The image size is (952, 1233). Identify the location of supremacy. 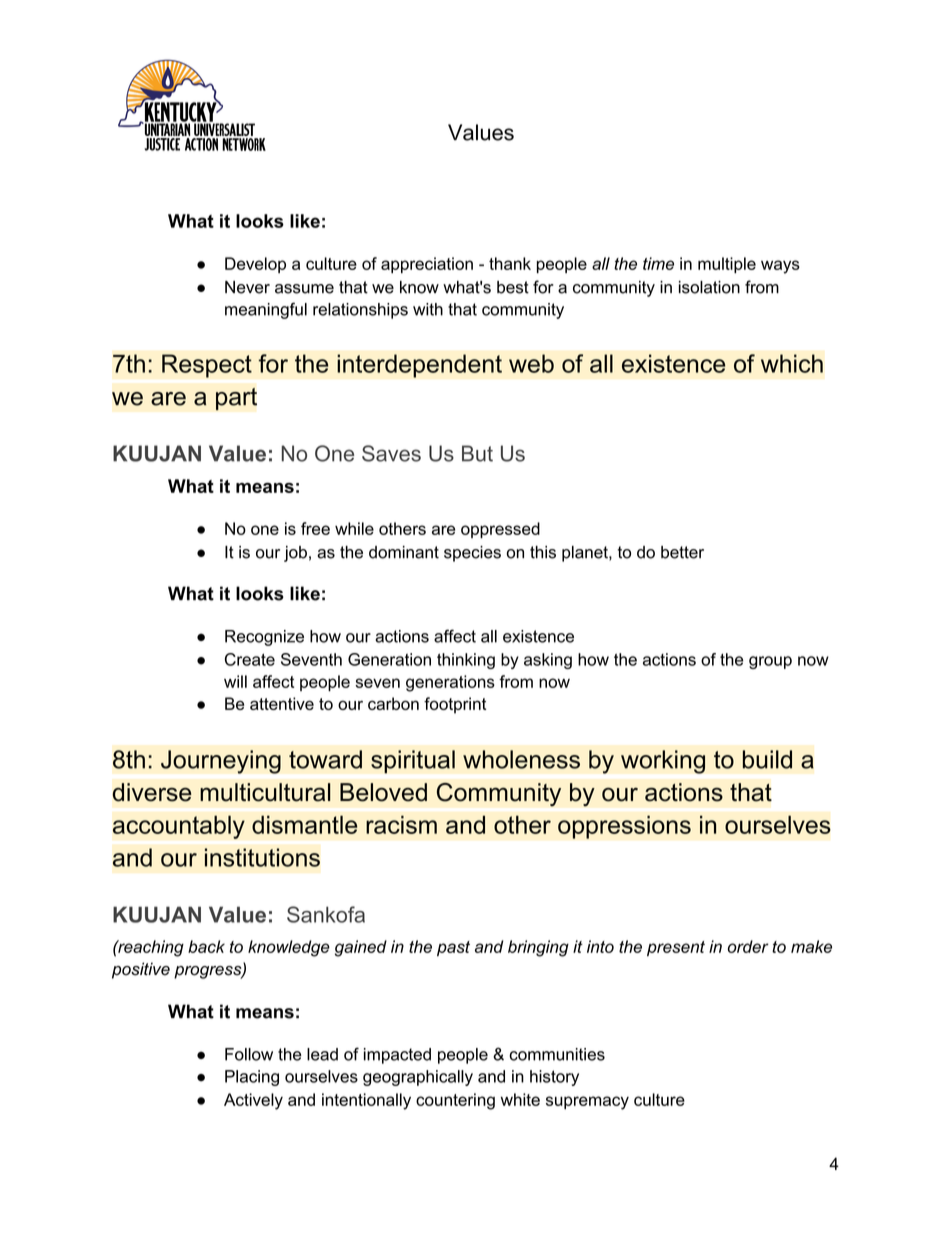
(587, 1103).
